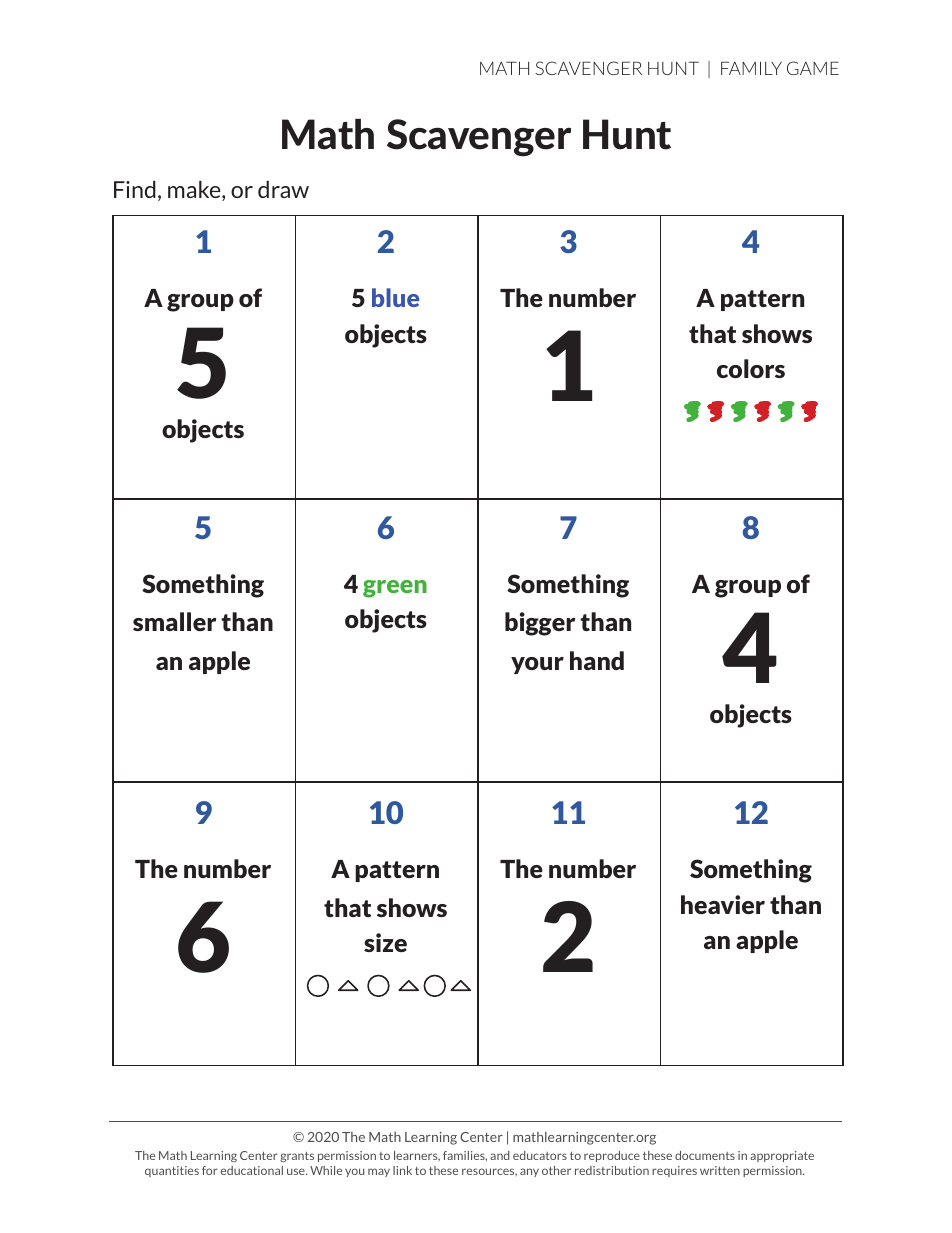 The image size is (952, 1233). What do you see at coordinates (751, 368) in the screenshot?
I see `colors` at bounding box center [751, 368].
